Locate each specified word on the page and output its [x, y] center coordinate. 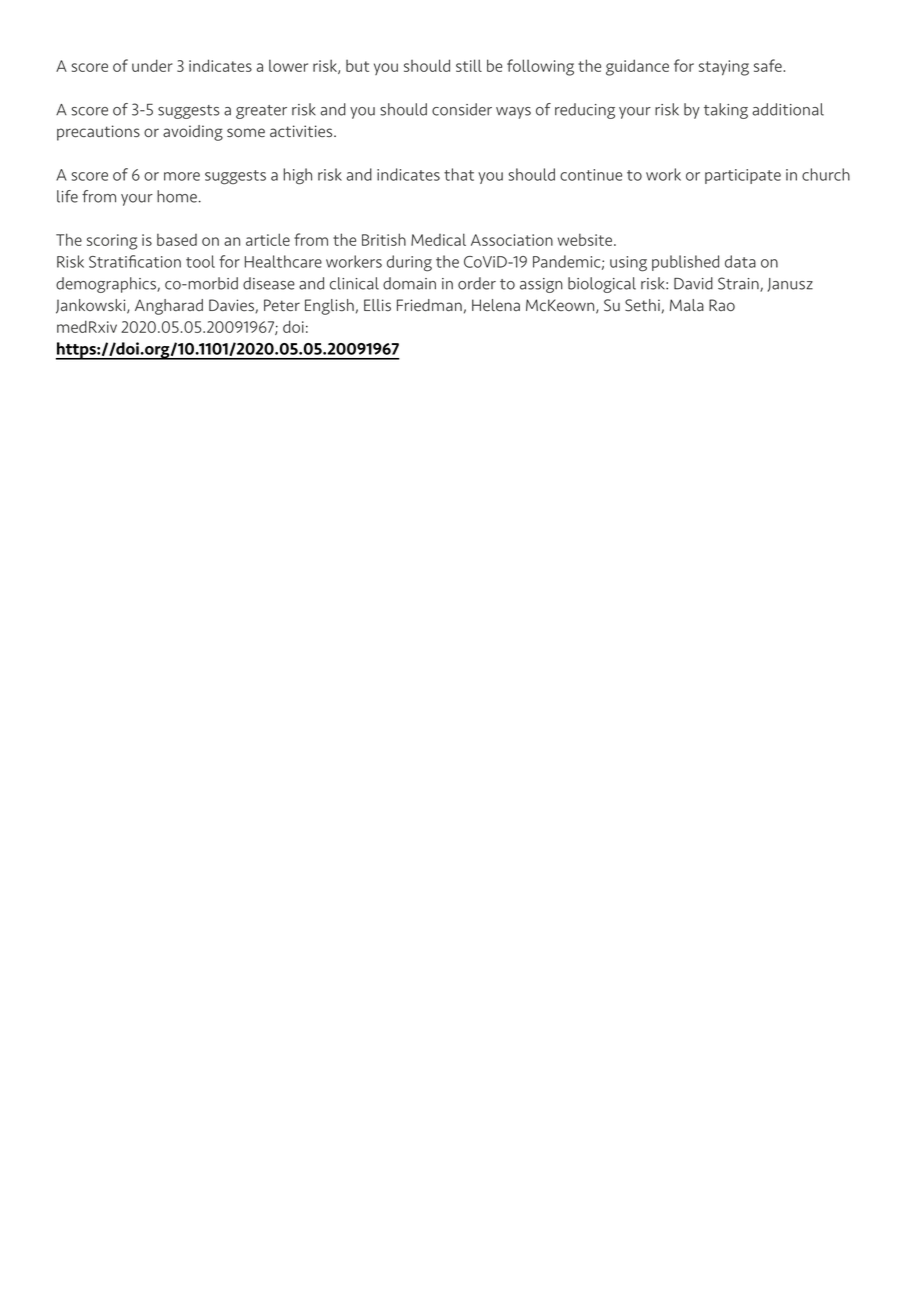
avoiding [193, 133]
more [182, 176]
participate [743, 176]
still [469, 65]
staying [724, 68]
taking [726, 111]
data [740, 261]
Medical [438, 239]
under [152, 65]
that [459, 174]
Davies [232, 306]
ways [513, 113]
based [177, 239]
